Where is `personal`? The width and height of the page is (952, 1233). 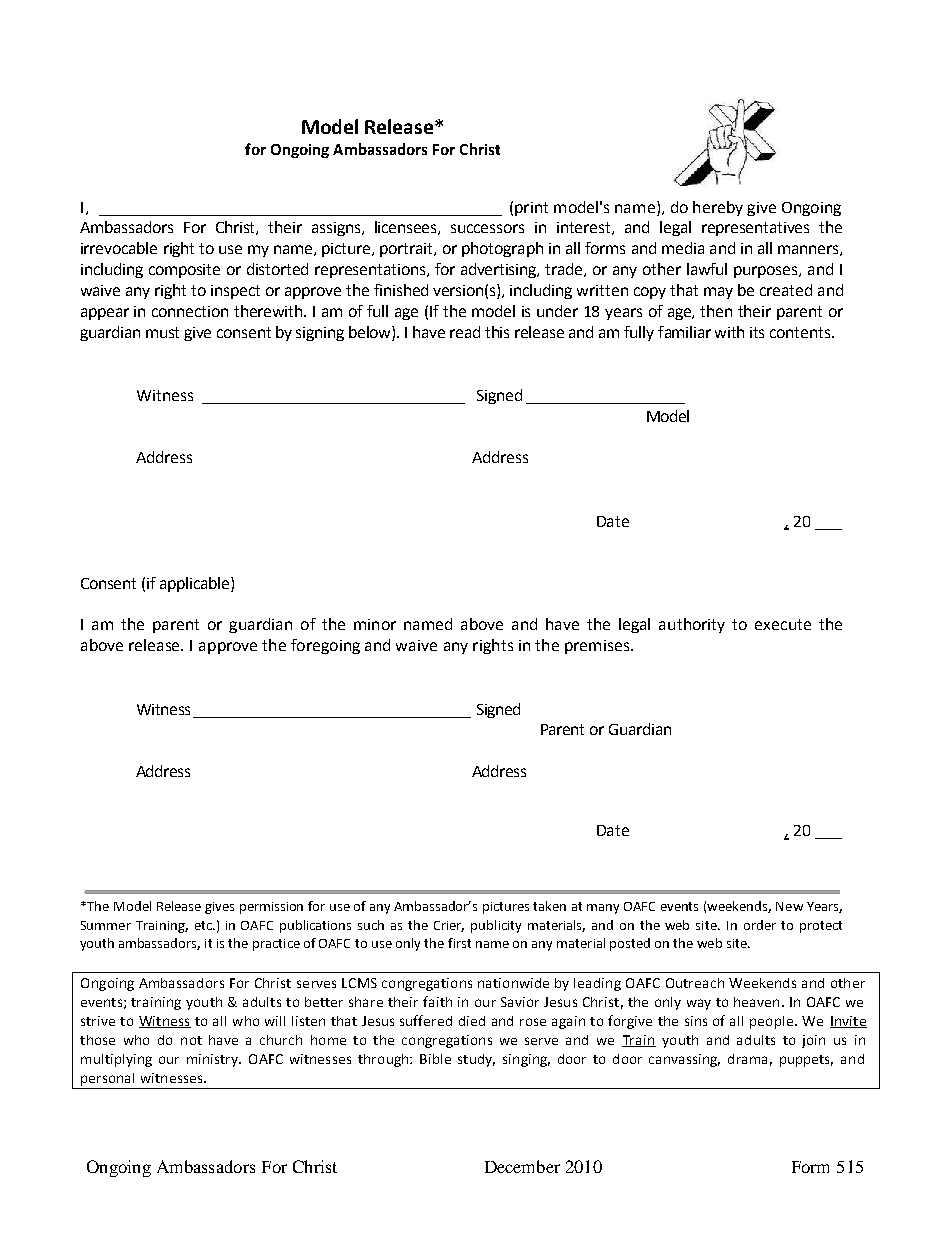
personal is located at coordinates (107, 1079).
